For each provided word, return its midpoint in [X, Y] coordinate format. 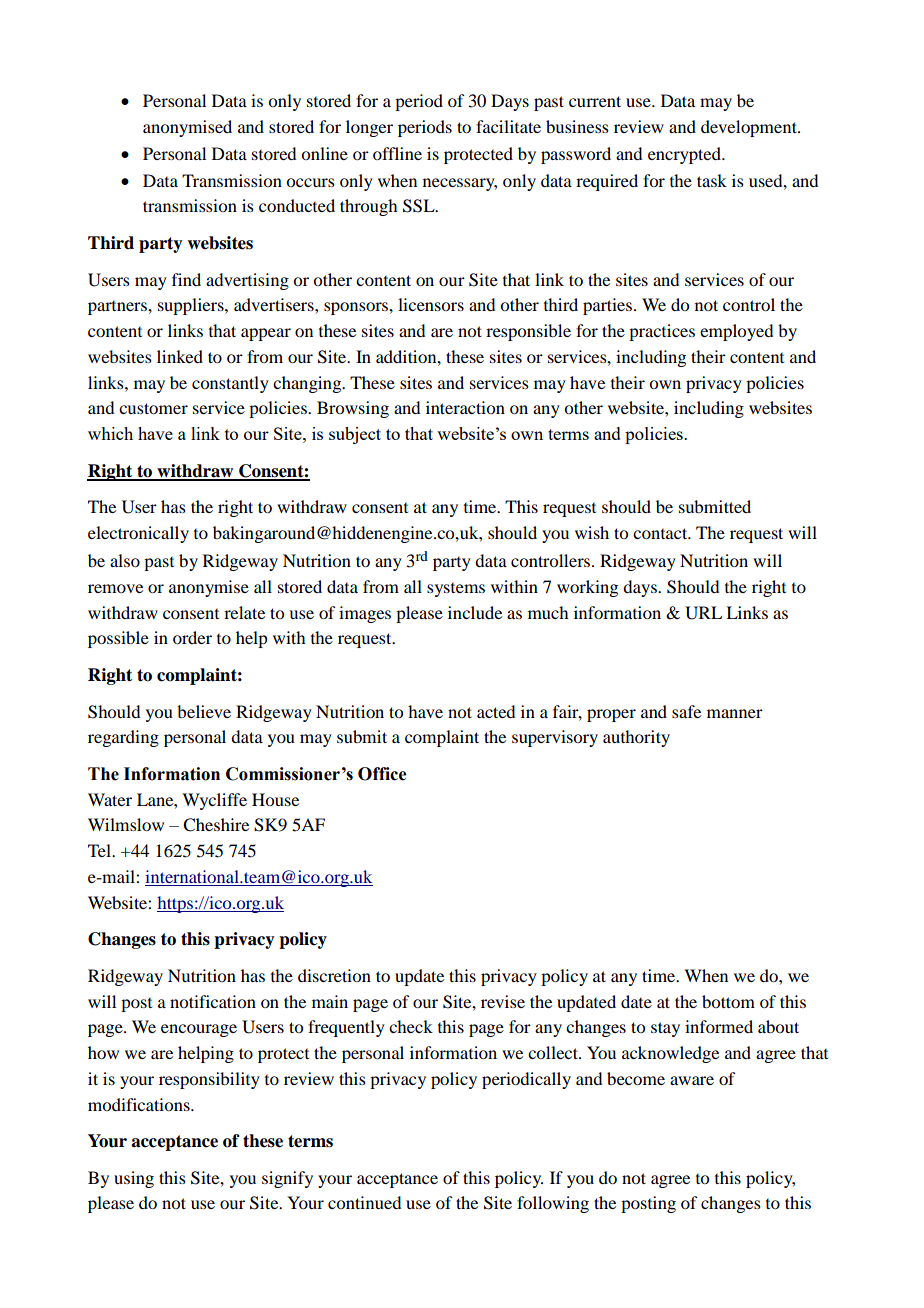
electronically [138, 534]
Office [382, 774]
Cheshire [216, 825]
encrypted [685, 155]
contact [661, 533]
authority [636, 738]
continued [364, 1202]
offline [397, 153]
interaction [465, 407]
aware [692, 1080]
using [134, 1179]
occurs [310, 182]
